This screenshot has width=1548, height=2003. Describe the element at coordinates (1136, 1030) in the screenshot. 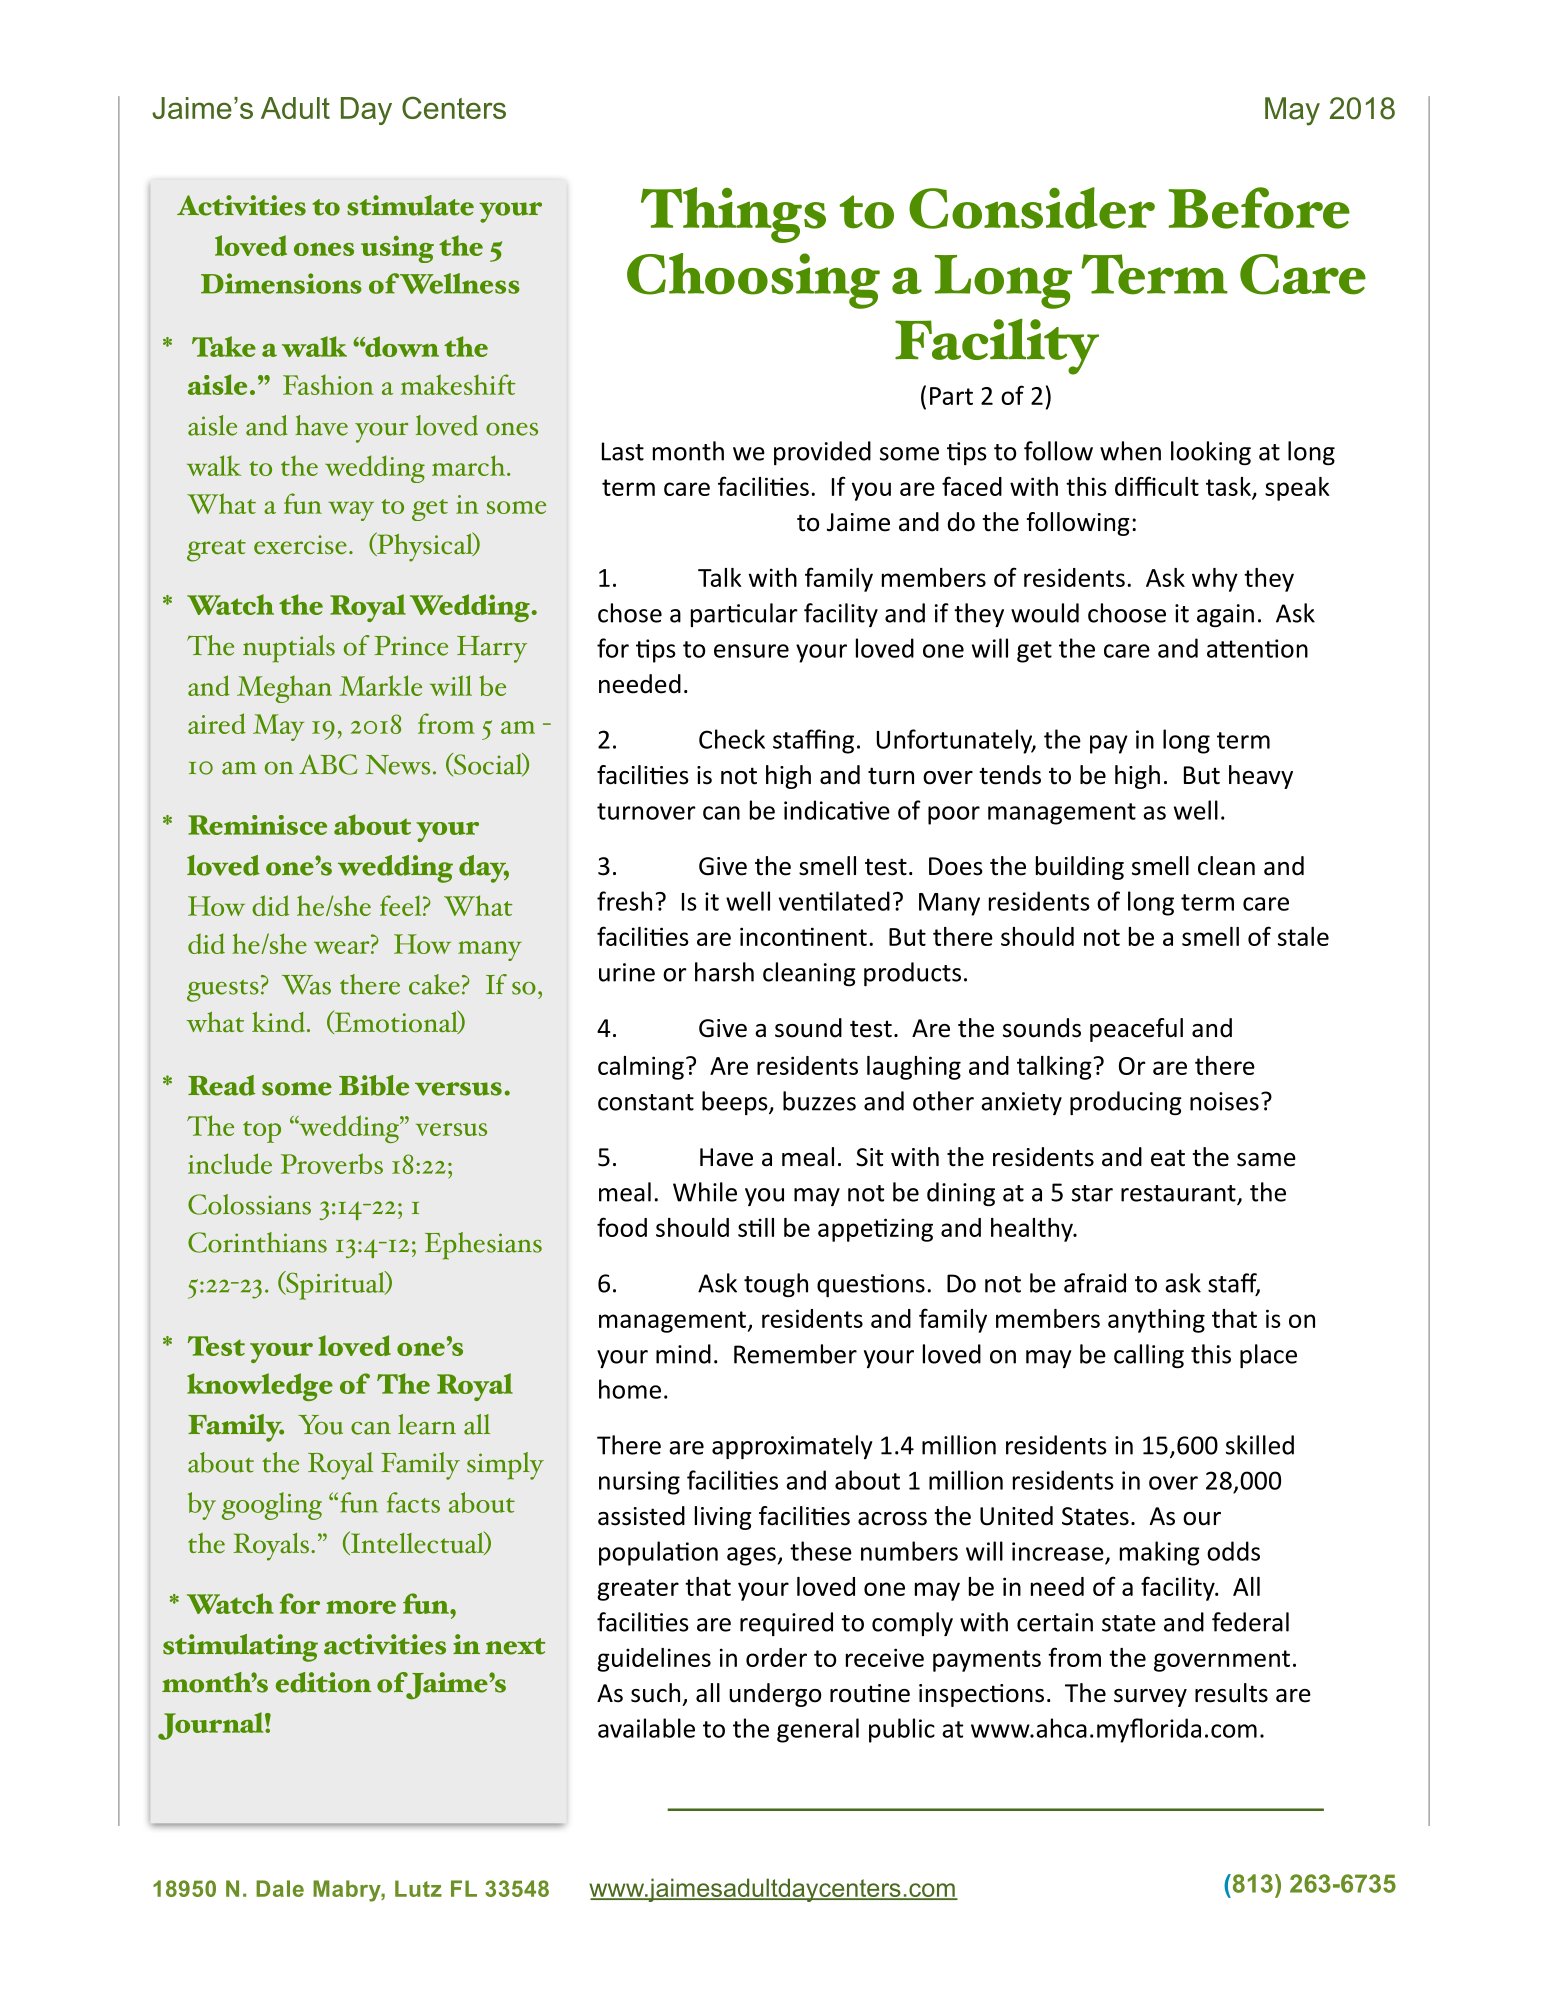

I see `peaceful` at that location.
